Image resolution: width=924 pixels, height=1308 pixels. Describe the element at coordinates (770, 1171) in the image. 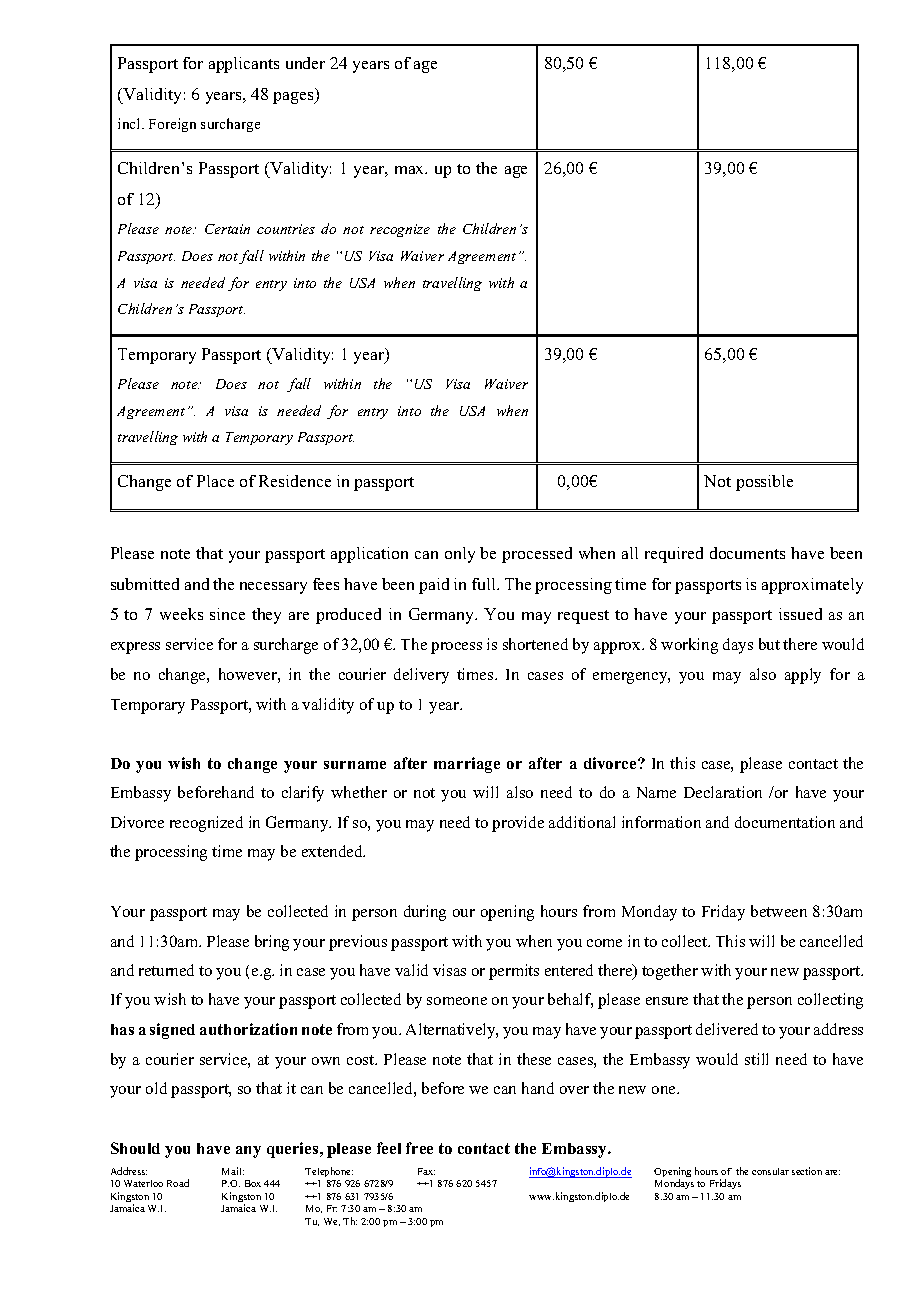

I see `consular` at that location.
